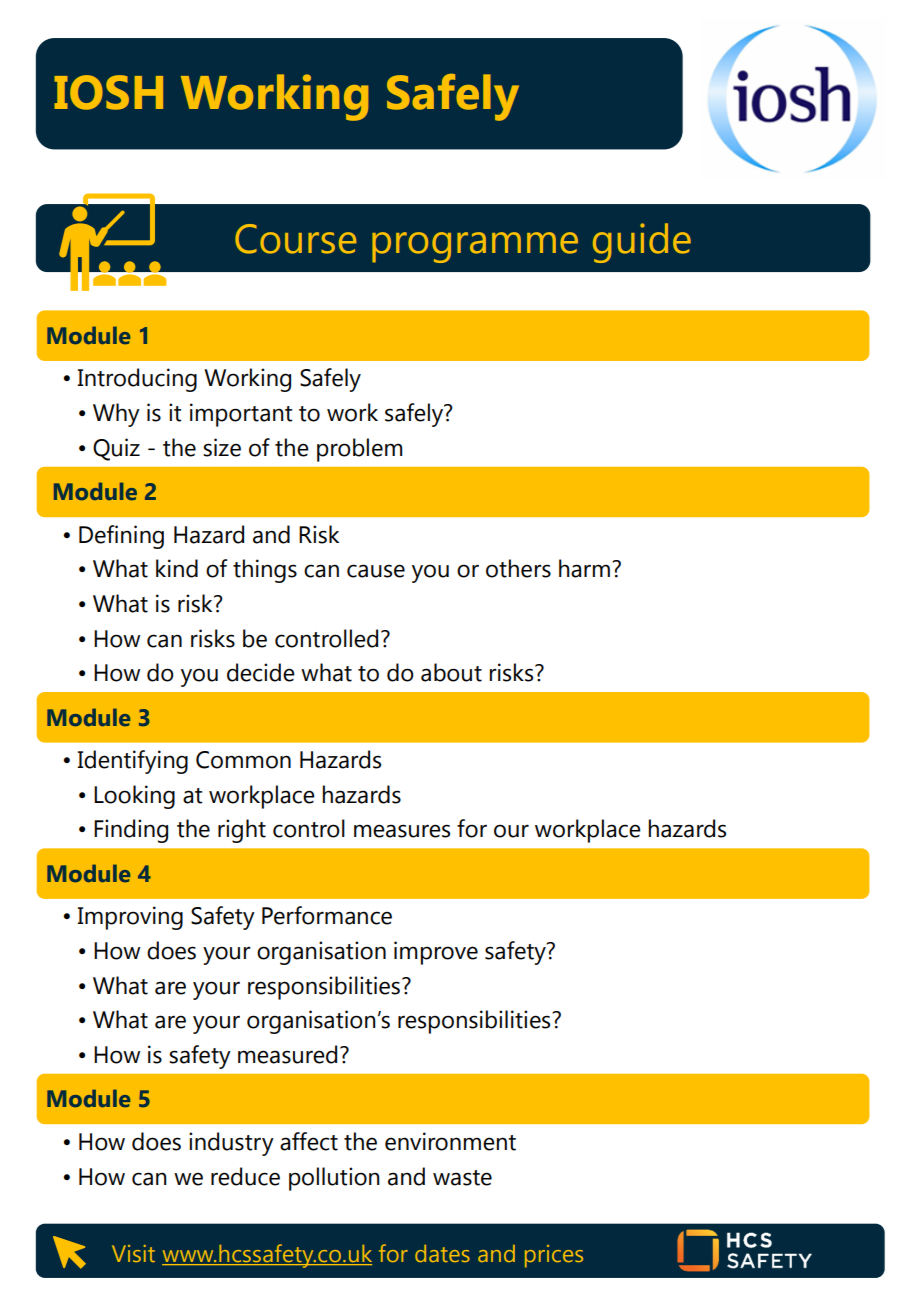 The image size is (911, 1316). Describe the element at coordinates (451, 672) in the screenshot. I see `about` at that location.
